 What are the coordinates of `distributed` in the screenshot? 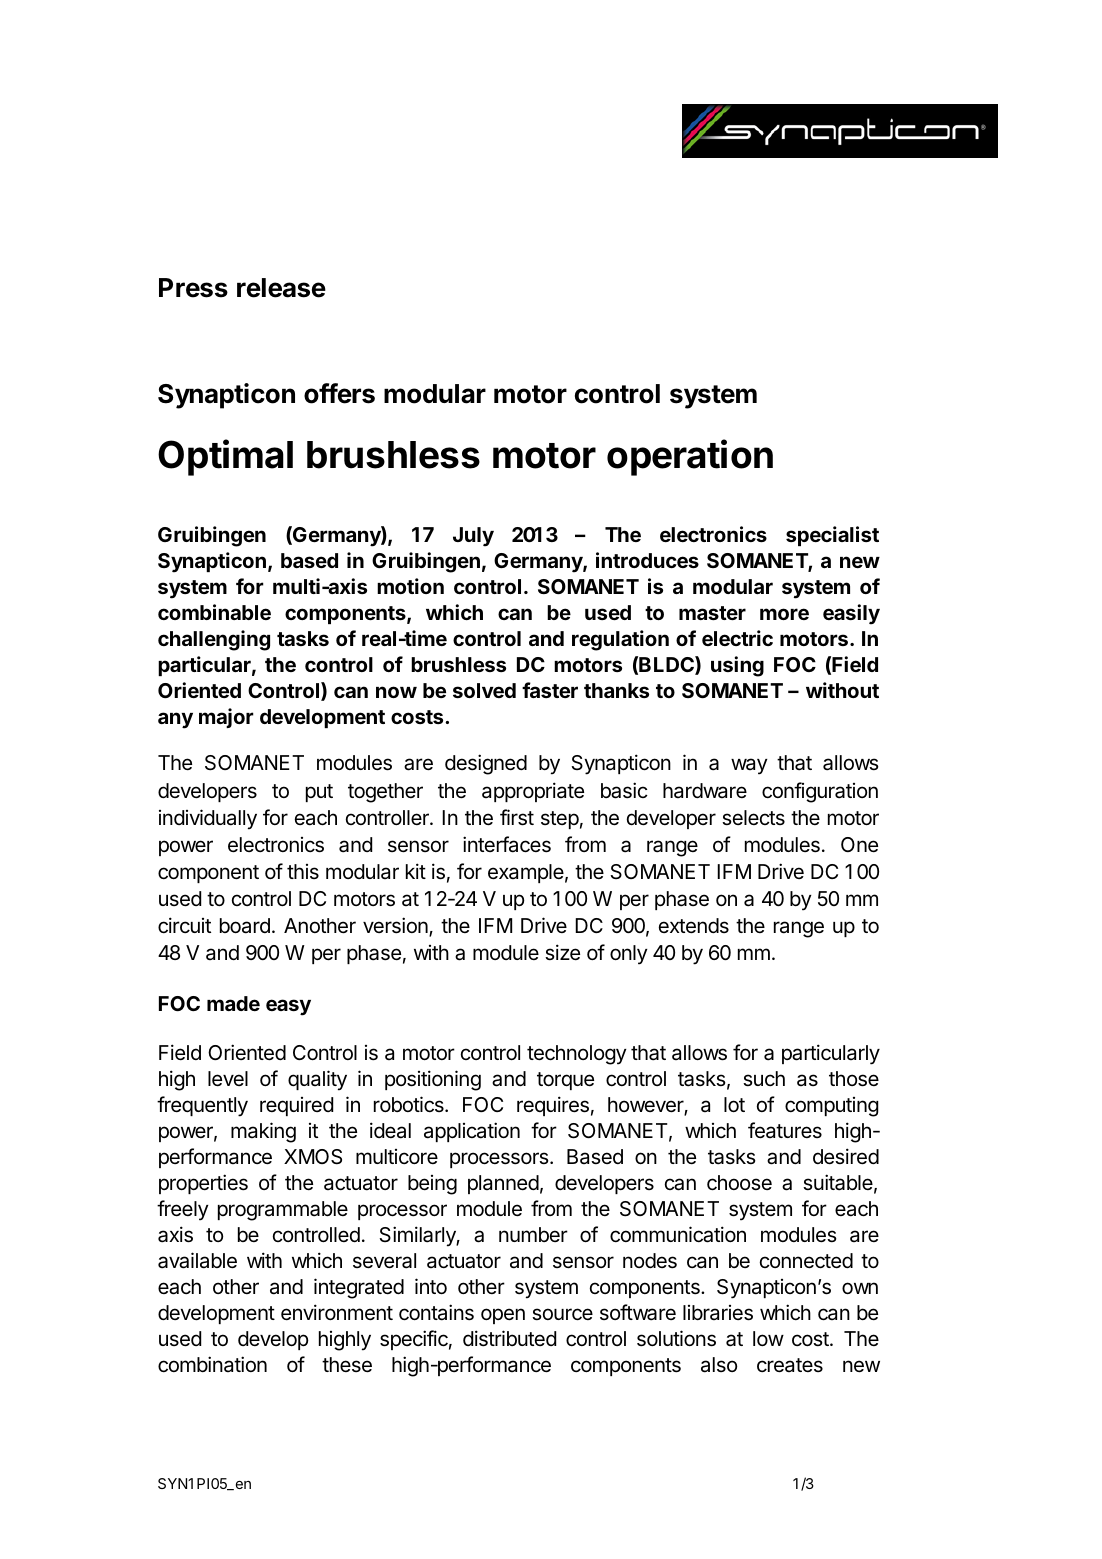 It's located at (509, 1338).
